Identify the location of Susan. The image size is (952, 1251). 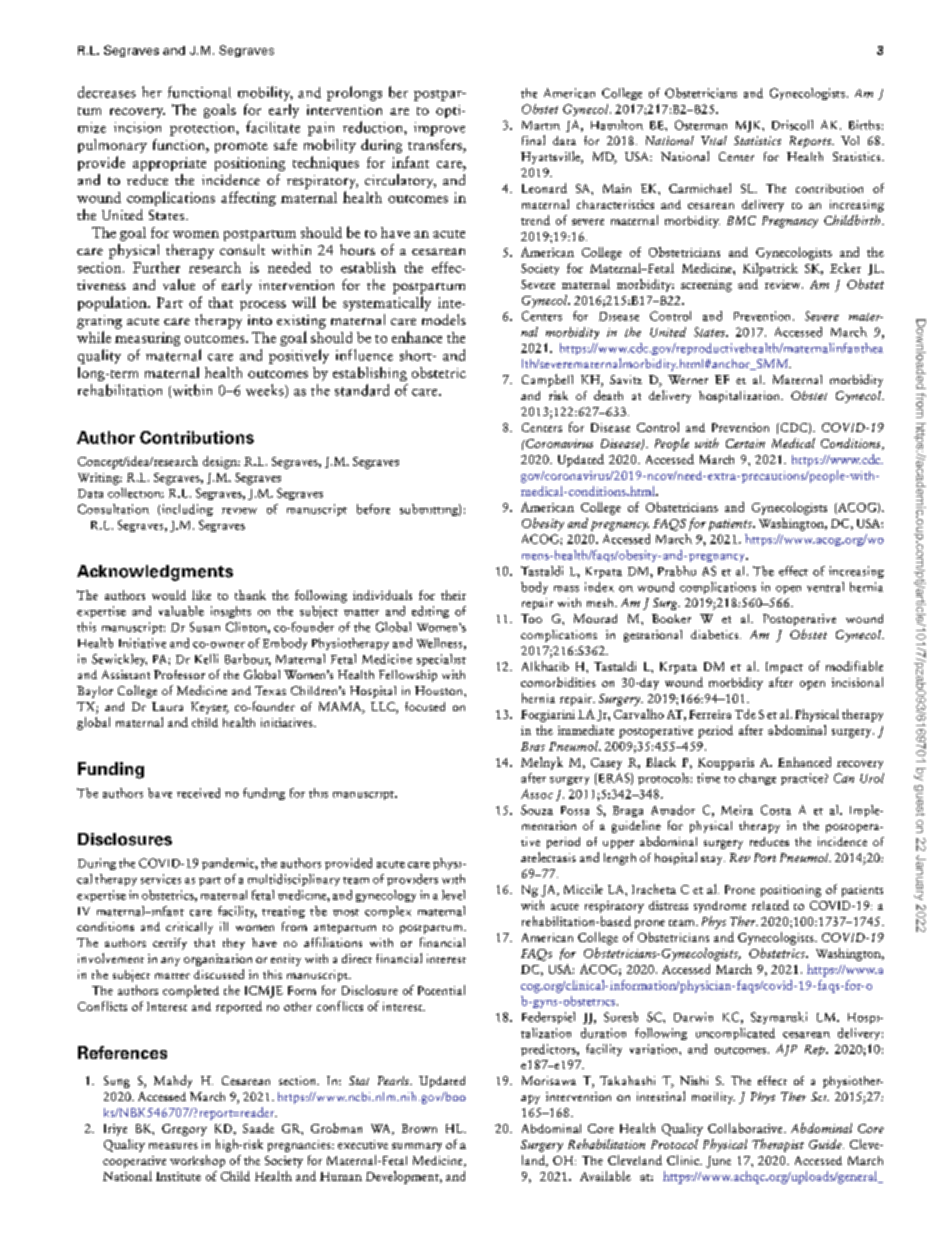
(205, 627).
